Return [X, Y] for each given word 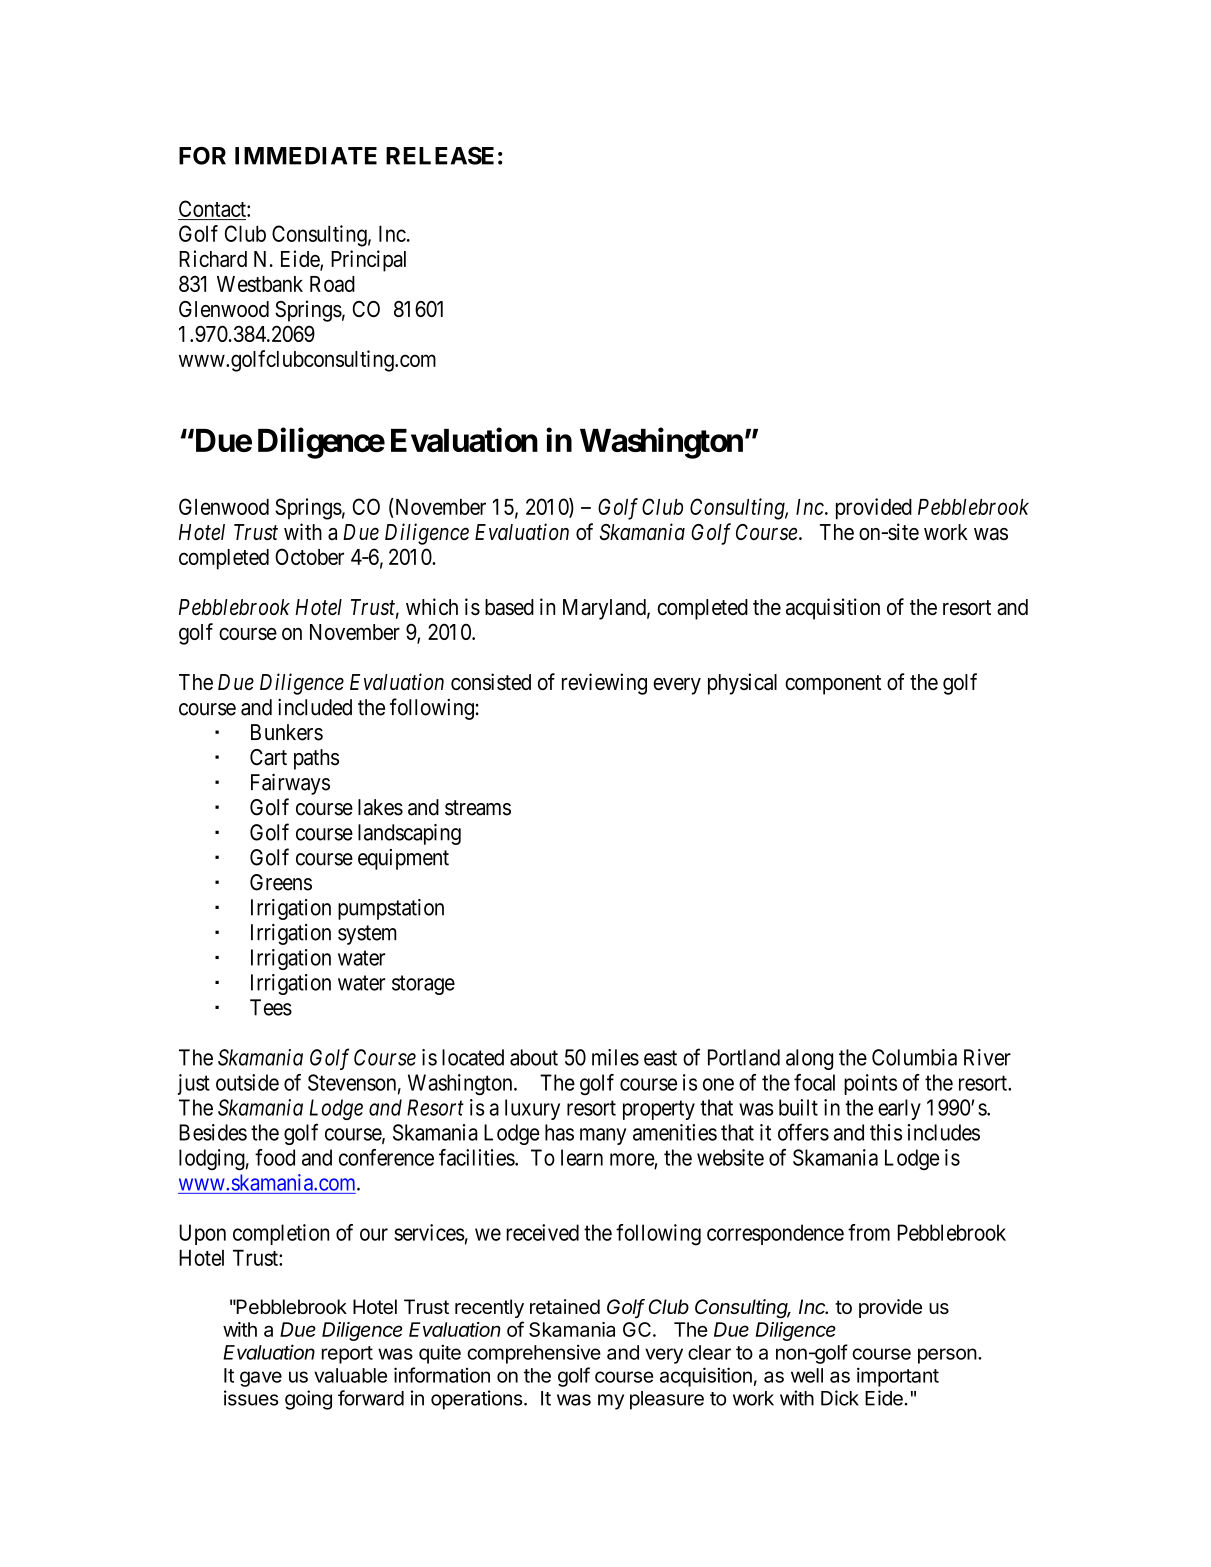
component [833, 685]
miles [615, 1057]
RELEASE [440, 156]
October [309, 556]
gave [261, 1379]
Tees [271, 1007]
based [509, 607]
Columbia [914, 1057]
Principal [368, 261]
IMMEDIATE [306, 156]
